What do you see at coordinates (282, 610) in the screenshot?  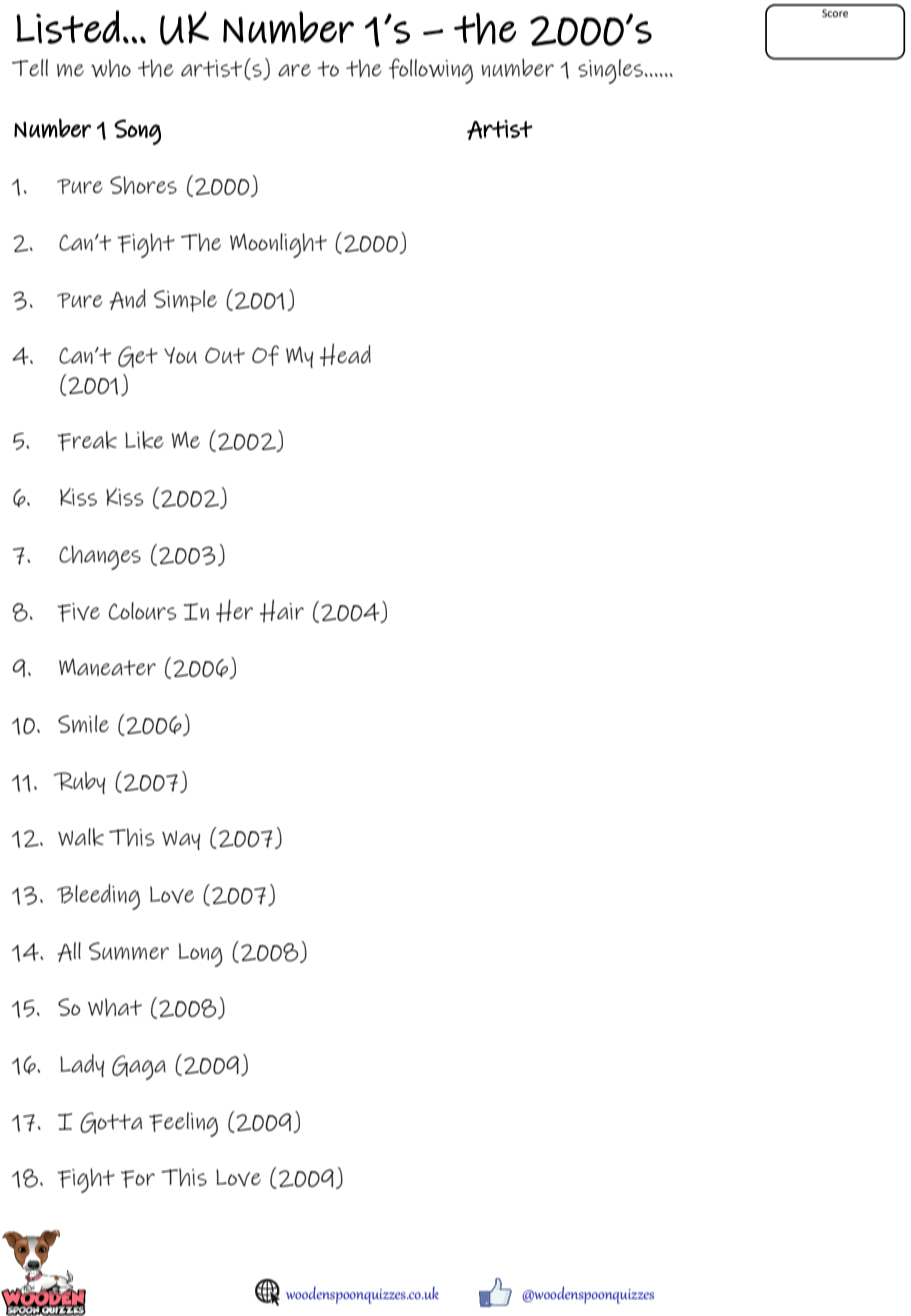 I see `Hair` at bounding box center [282, 610].
